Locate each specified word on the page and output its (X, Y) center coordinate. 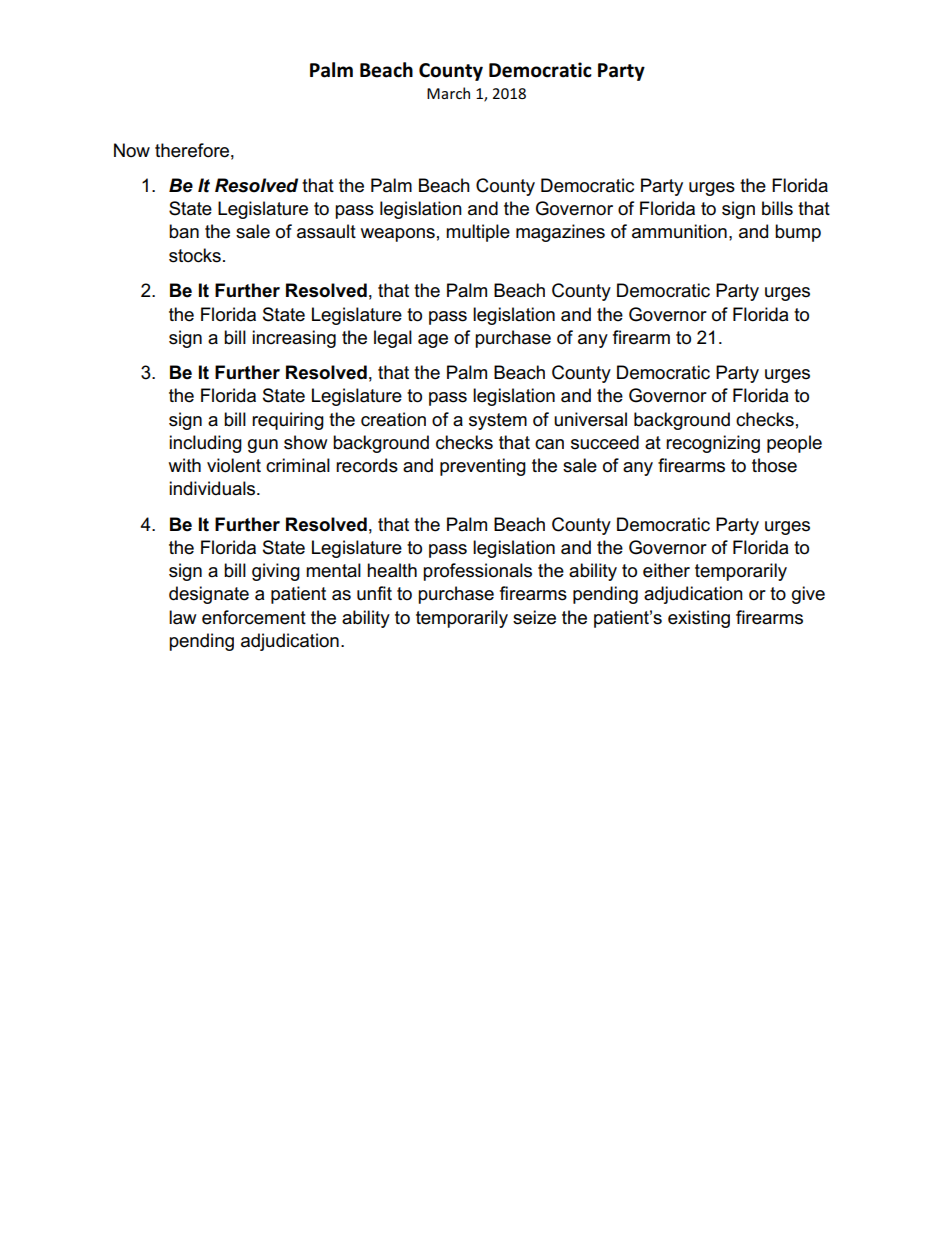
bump (798, 233)
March (448, 93)
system (498, 421)
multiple (478, 233)
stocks (195, 255)
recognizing (713, 444)
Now (132, 150)
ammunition (679, 231)
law (183, 617)
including (205, 444)
